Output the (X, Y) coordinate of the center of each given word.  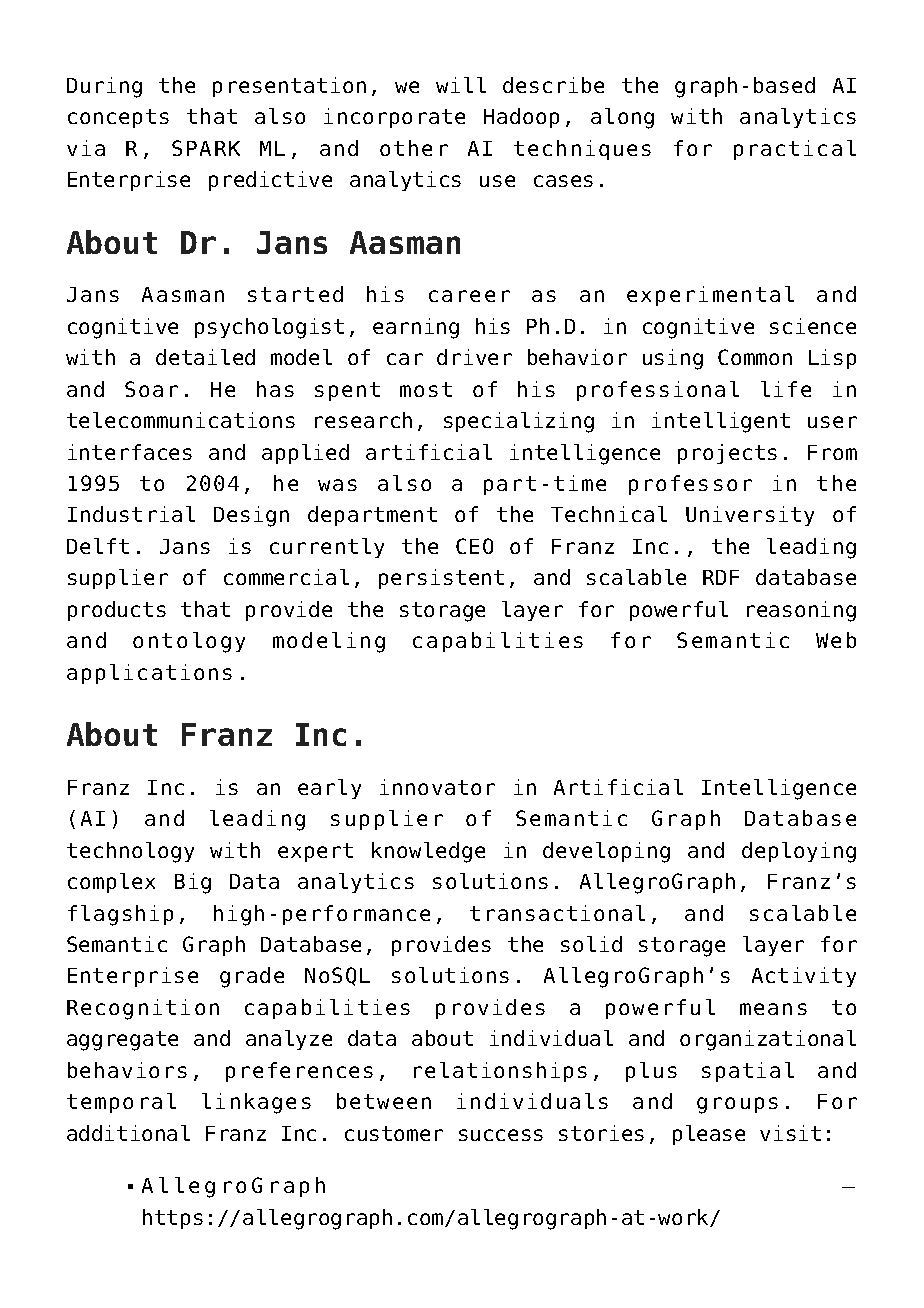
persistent (441, 579)
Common (755, 357)
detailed (205, 357)
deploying (799, 852)
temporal (121, 1103)
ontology (189, 642)
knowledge (428, 852)
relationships (500, 1072)
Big (193, 883)
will (461, 85)
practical (795, 150)
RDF (721, 577)
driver (474, 357)
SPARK (206, 148)
